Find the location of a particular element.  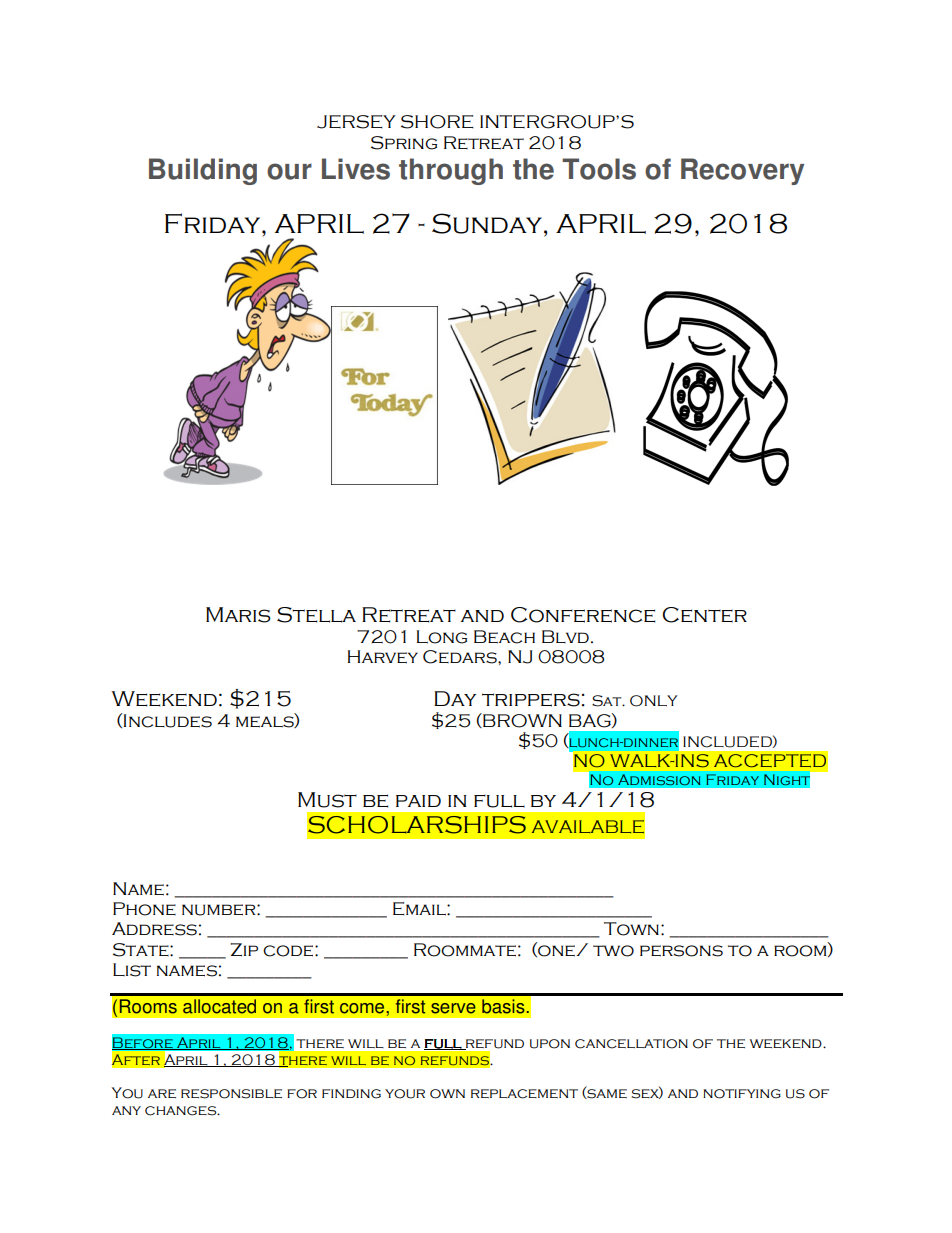

responsible is located at coordinates (231, 1094).
